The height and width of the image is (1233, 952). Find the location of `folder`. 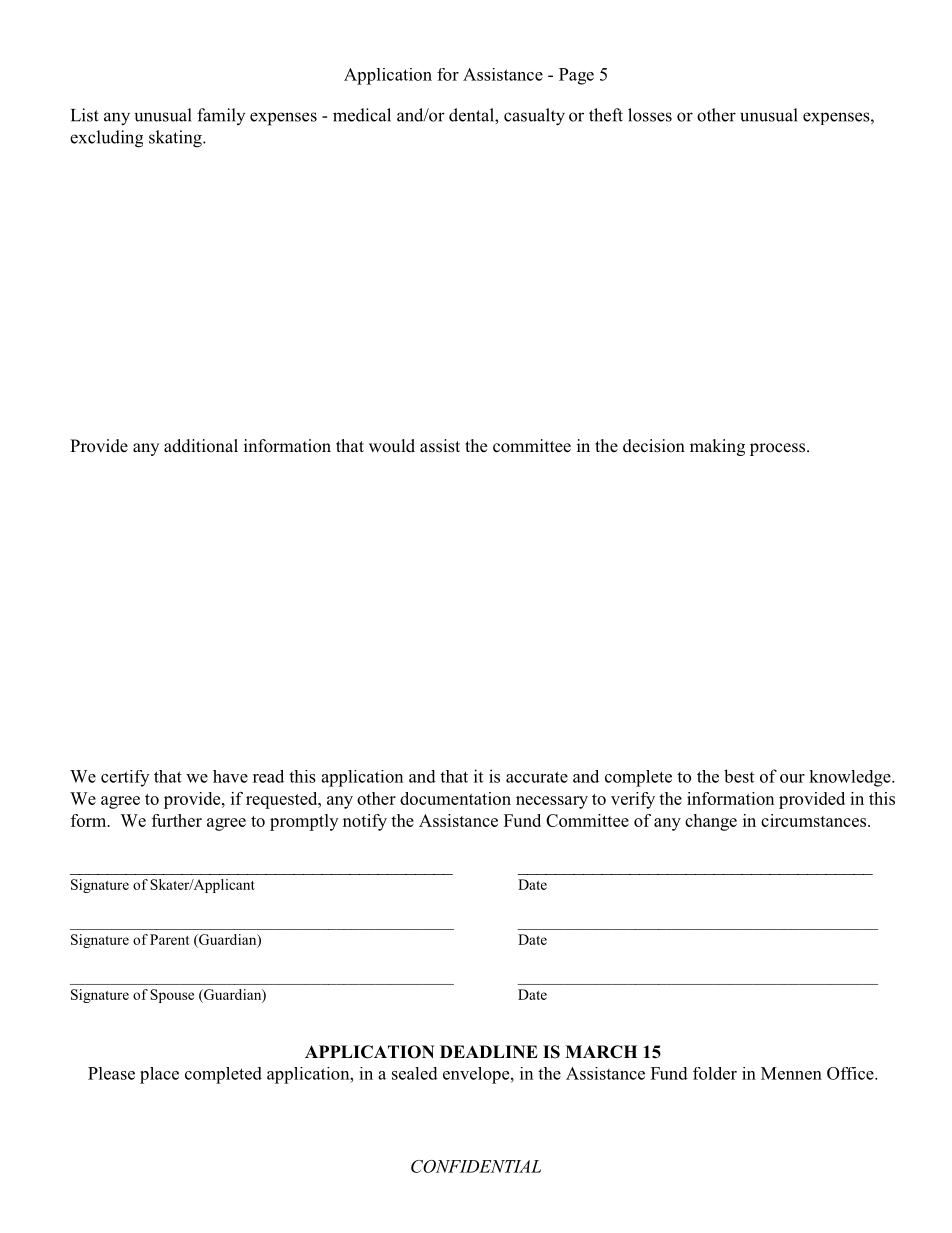

folder is located at coordinates (715, 1073).
